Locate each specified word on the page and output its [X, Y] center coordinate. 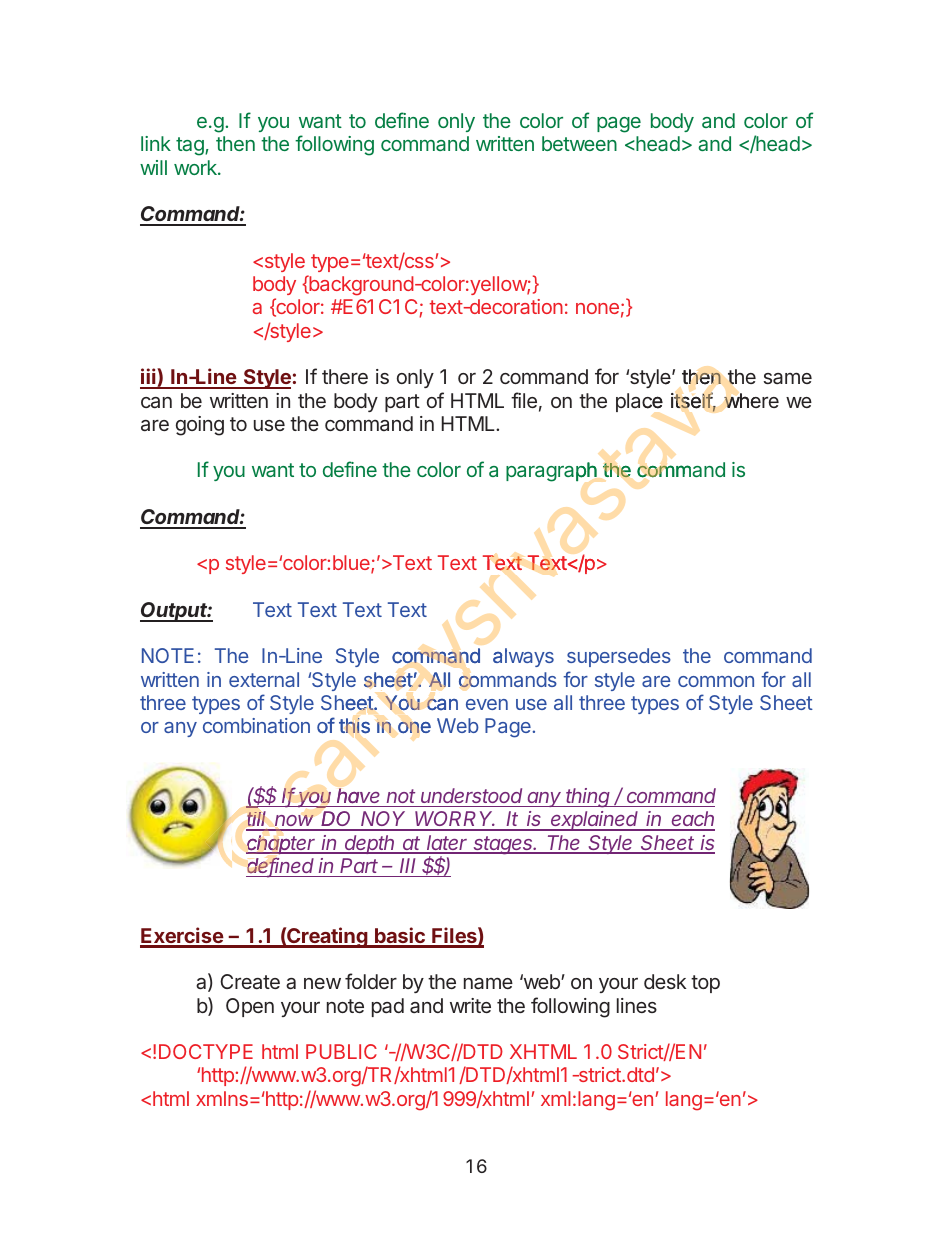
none [597, 308]
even [487, 704]
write [470, 1005]
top [705, 984]
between [579, 143]
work [196, 167]
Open [250, 1007]
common [716, 681]
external [264, 679]
